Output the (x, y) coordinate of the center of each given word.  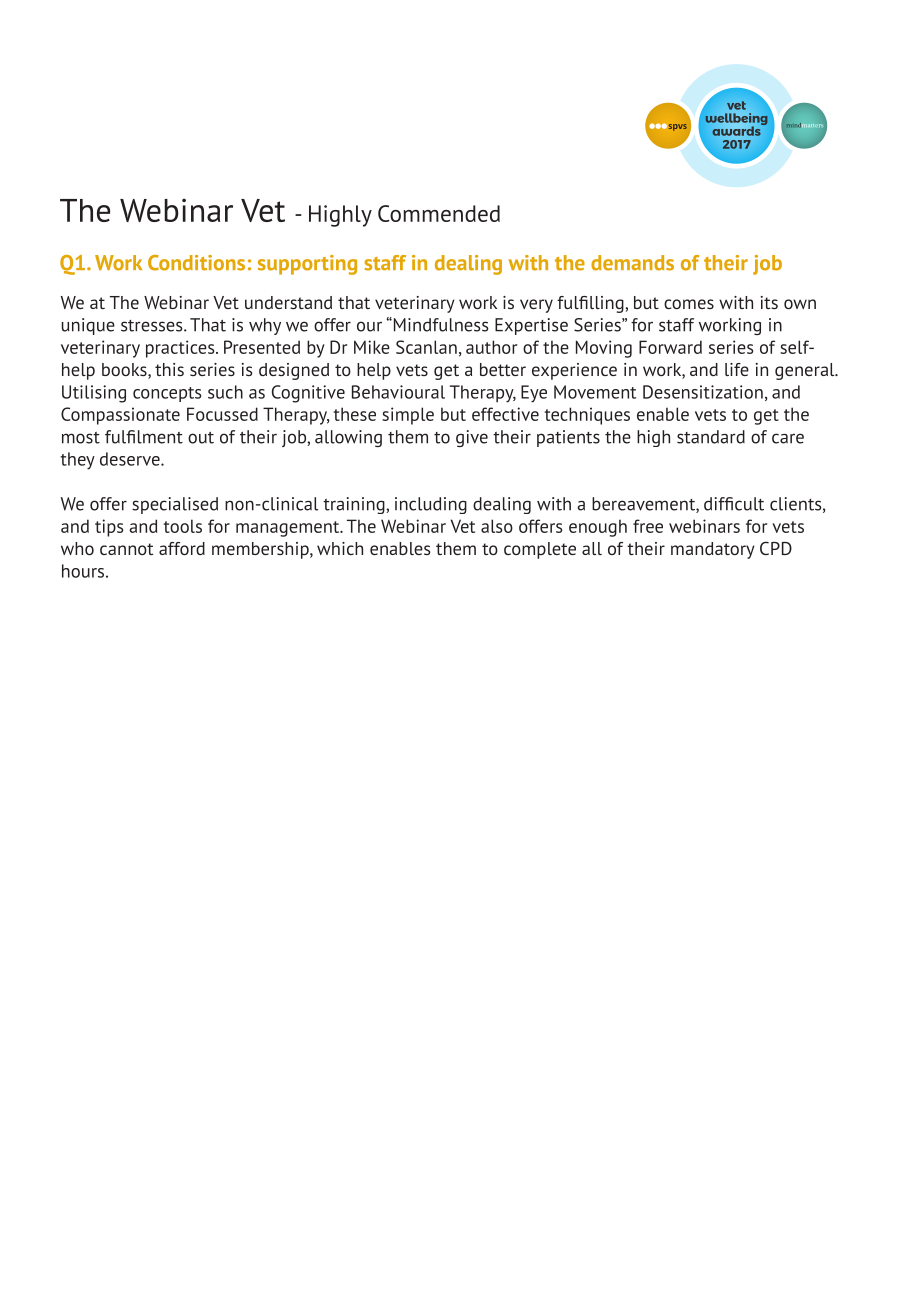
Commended (439, 213)
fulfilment (144, 437)
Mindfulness (440, 324)
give (472, 438)
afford (182, 548)
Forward (670, 347)
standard (711, 437)
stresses (153, 326)
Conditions (196, 263)
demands (632, 263)
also (497, 526)
